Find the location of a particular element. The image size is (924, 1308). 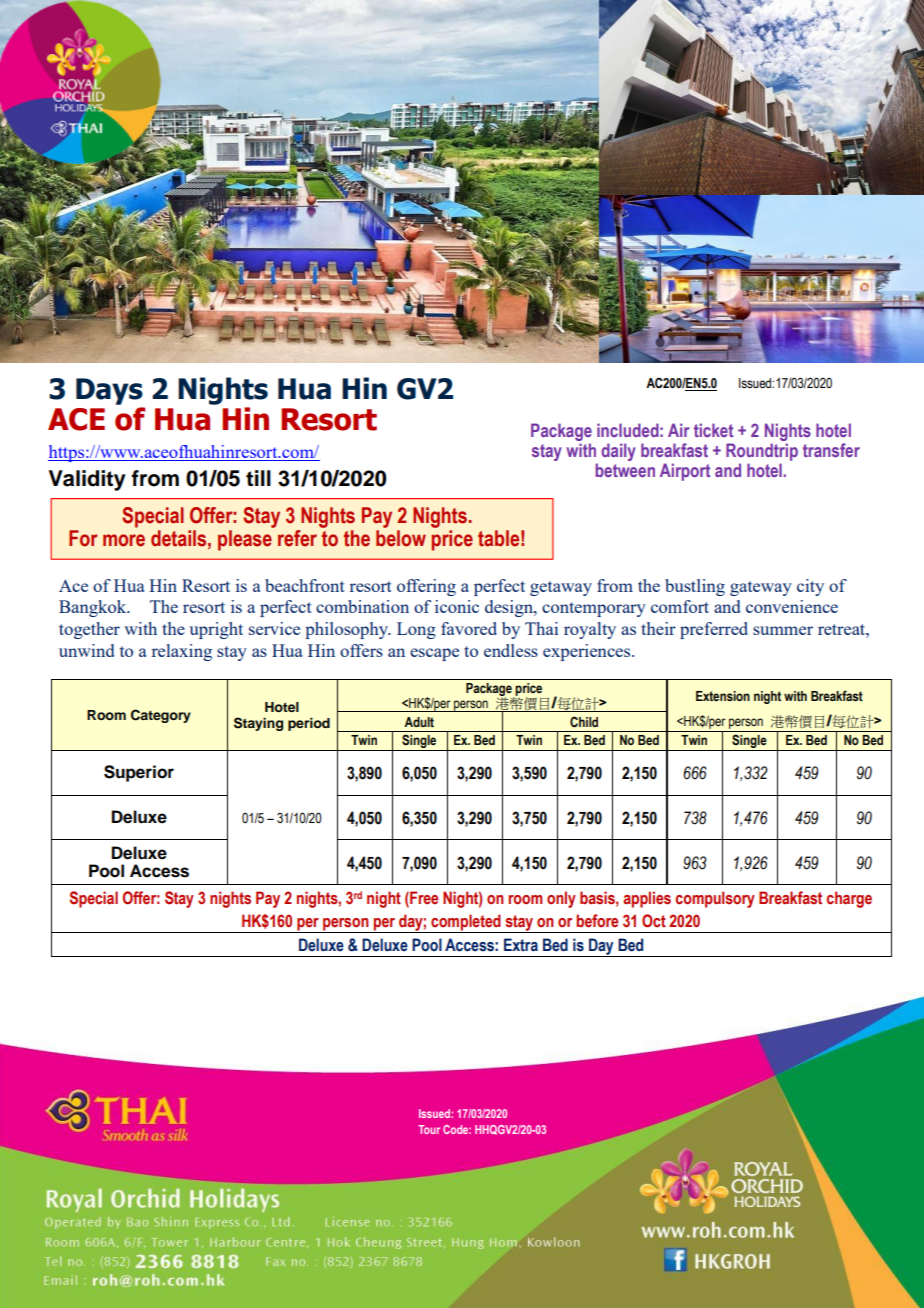

compulsory is located at coordinates (715, 899).
